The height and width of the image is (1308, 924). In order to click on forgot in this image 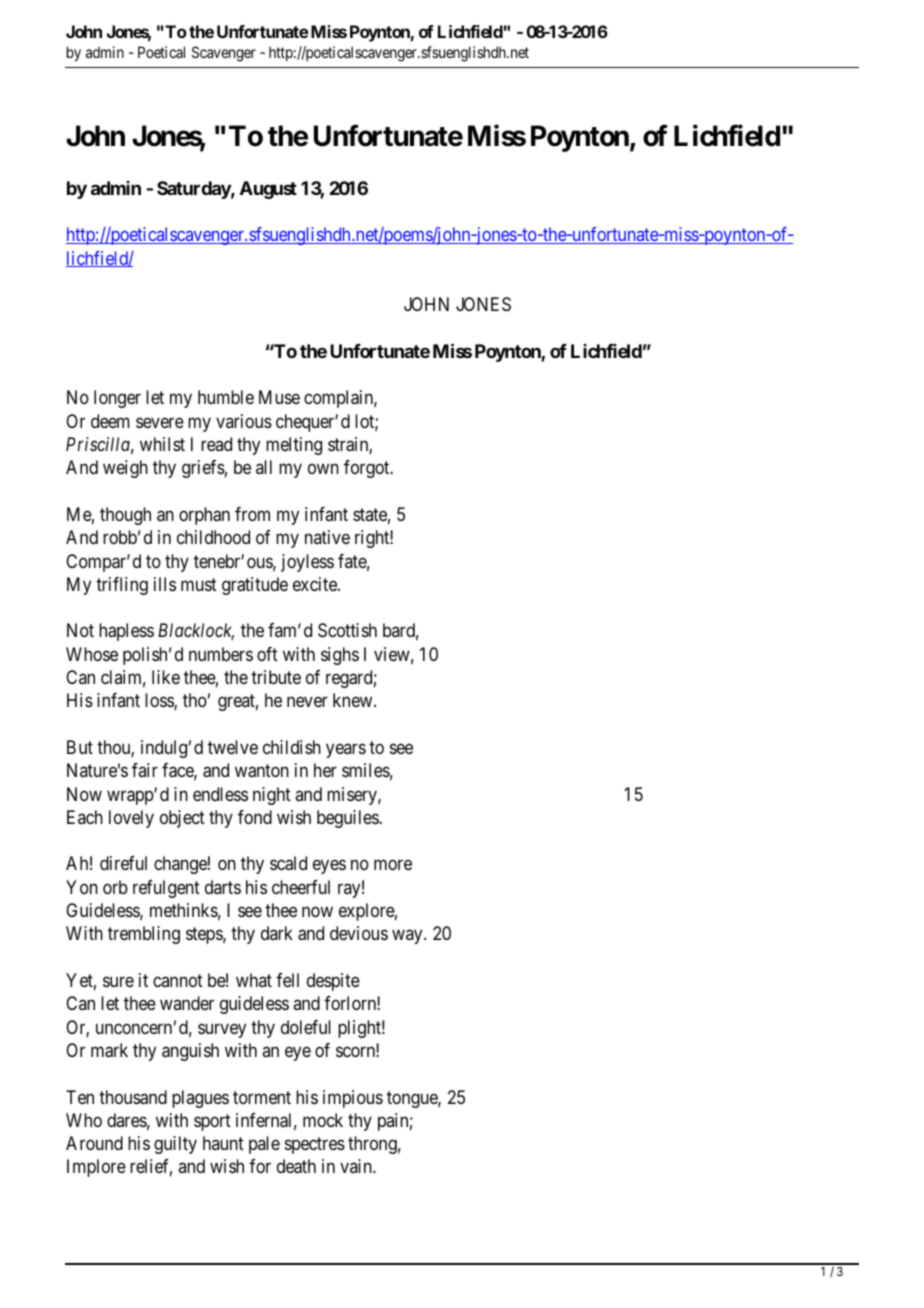, I will do `click(368, 469)`.
